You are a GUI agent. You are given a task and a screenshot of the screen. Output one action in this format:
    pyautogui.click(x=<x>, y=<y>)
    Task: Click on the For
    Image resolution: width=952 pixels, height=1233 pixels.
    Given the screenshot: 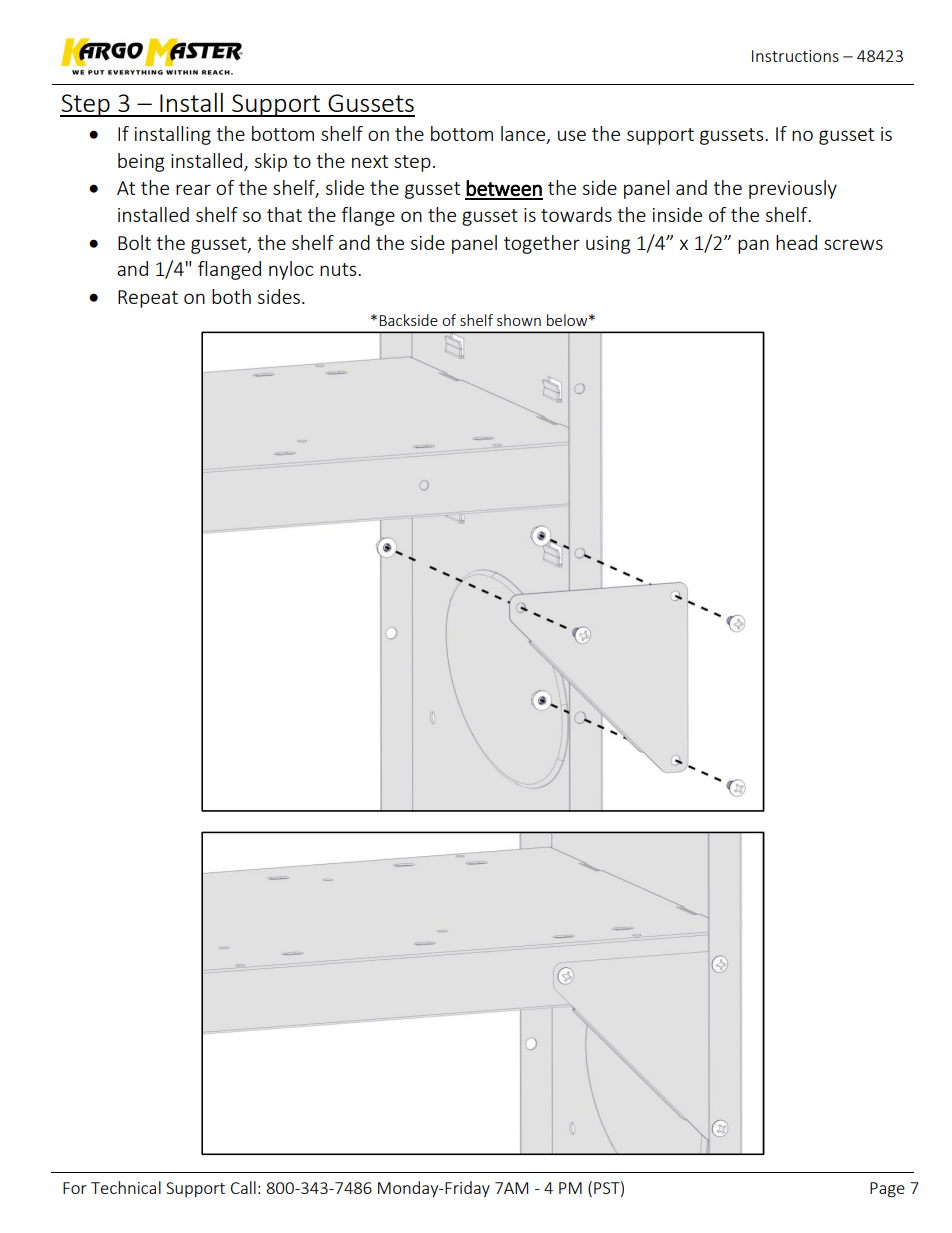 What is the action you would take?
    pyautogui.click(x=75, y=1188)
